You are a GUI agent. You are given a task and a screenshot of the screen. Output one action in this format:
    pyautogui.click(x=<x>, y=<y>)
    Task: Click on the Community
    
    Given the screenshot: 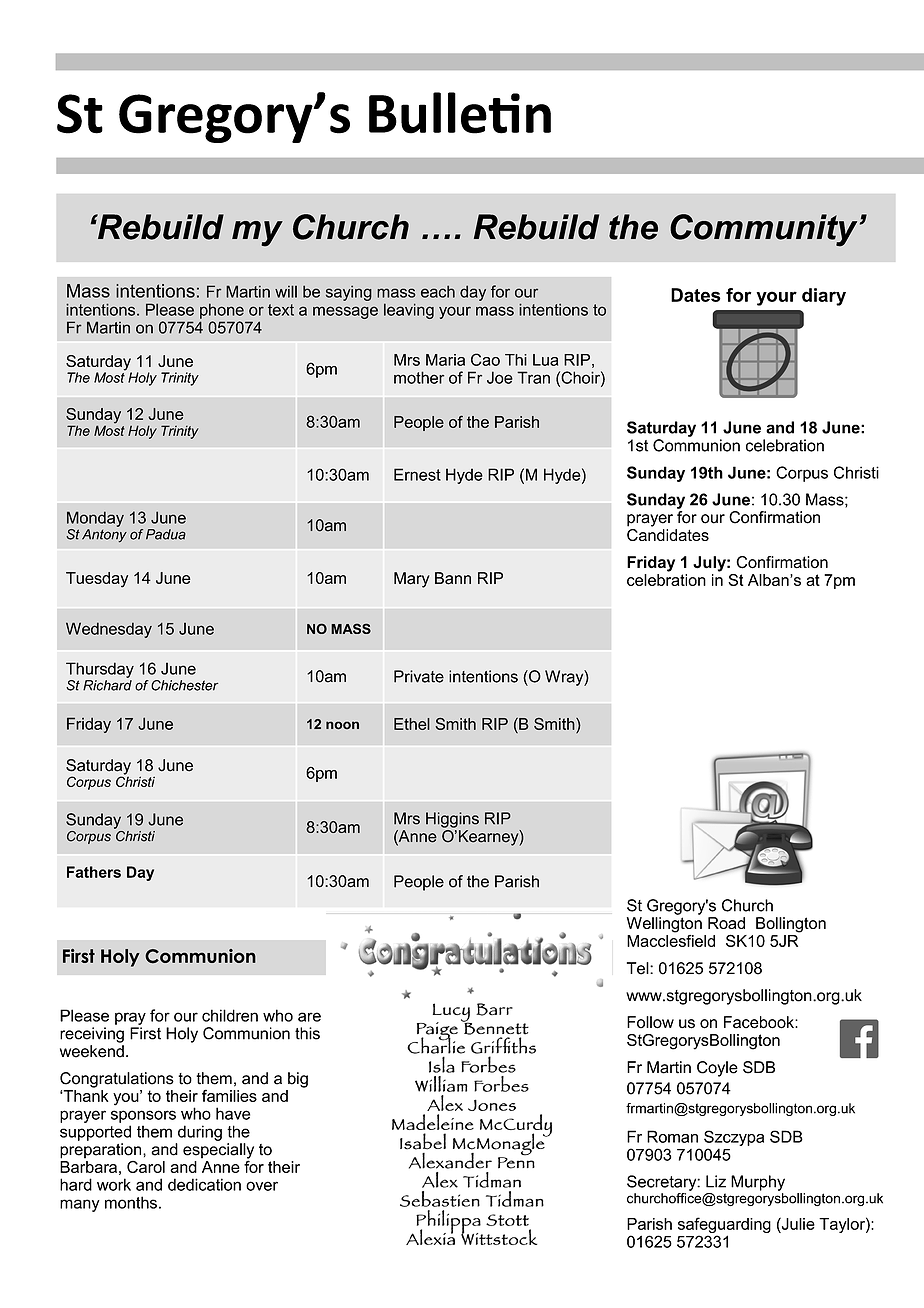 What is the action you would take?
    pyautogui.click(x=763, y=230)
